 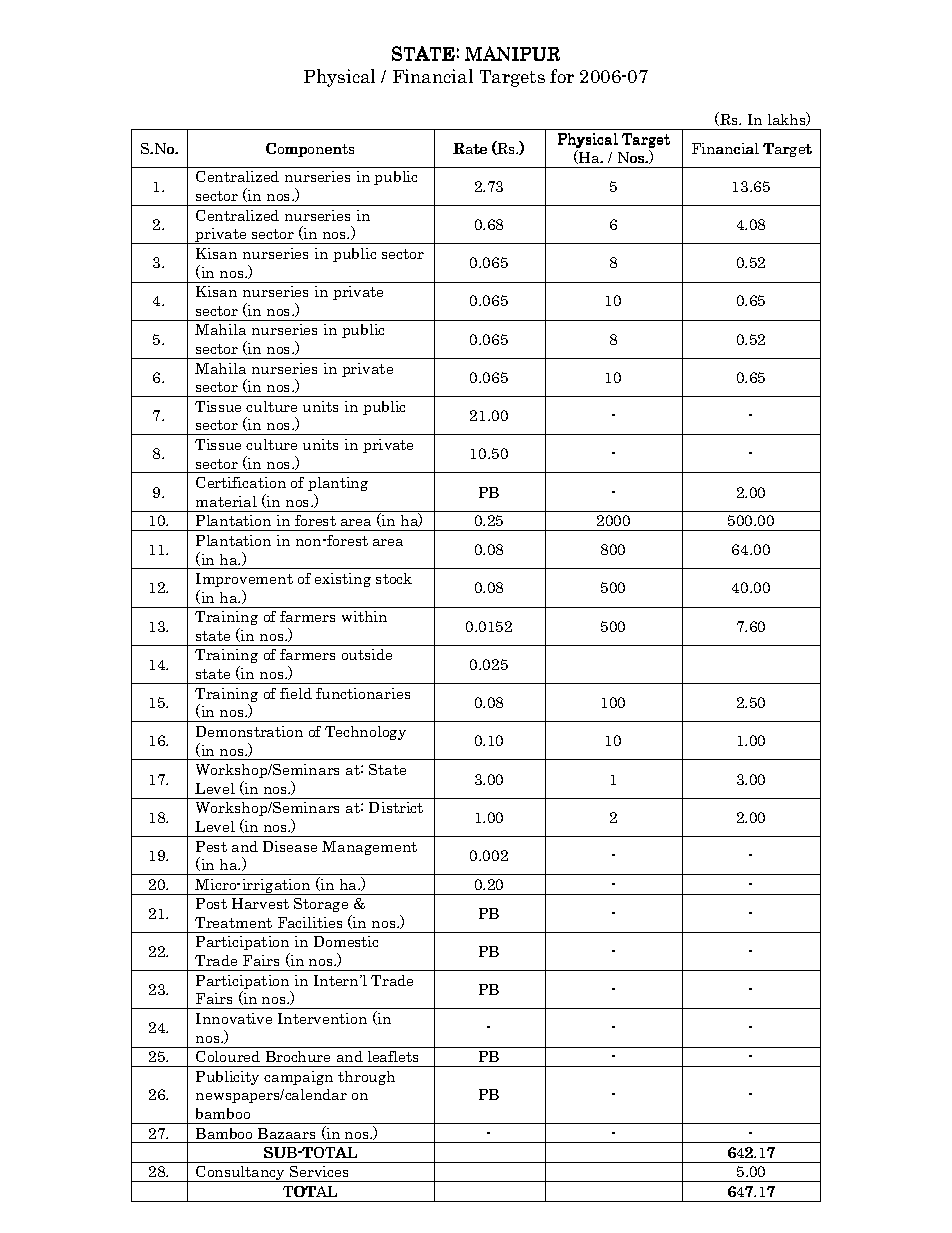 I want to click on outside, so click(x=367, y=654).
